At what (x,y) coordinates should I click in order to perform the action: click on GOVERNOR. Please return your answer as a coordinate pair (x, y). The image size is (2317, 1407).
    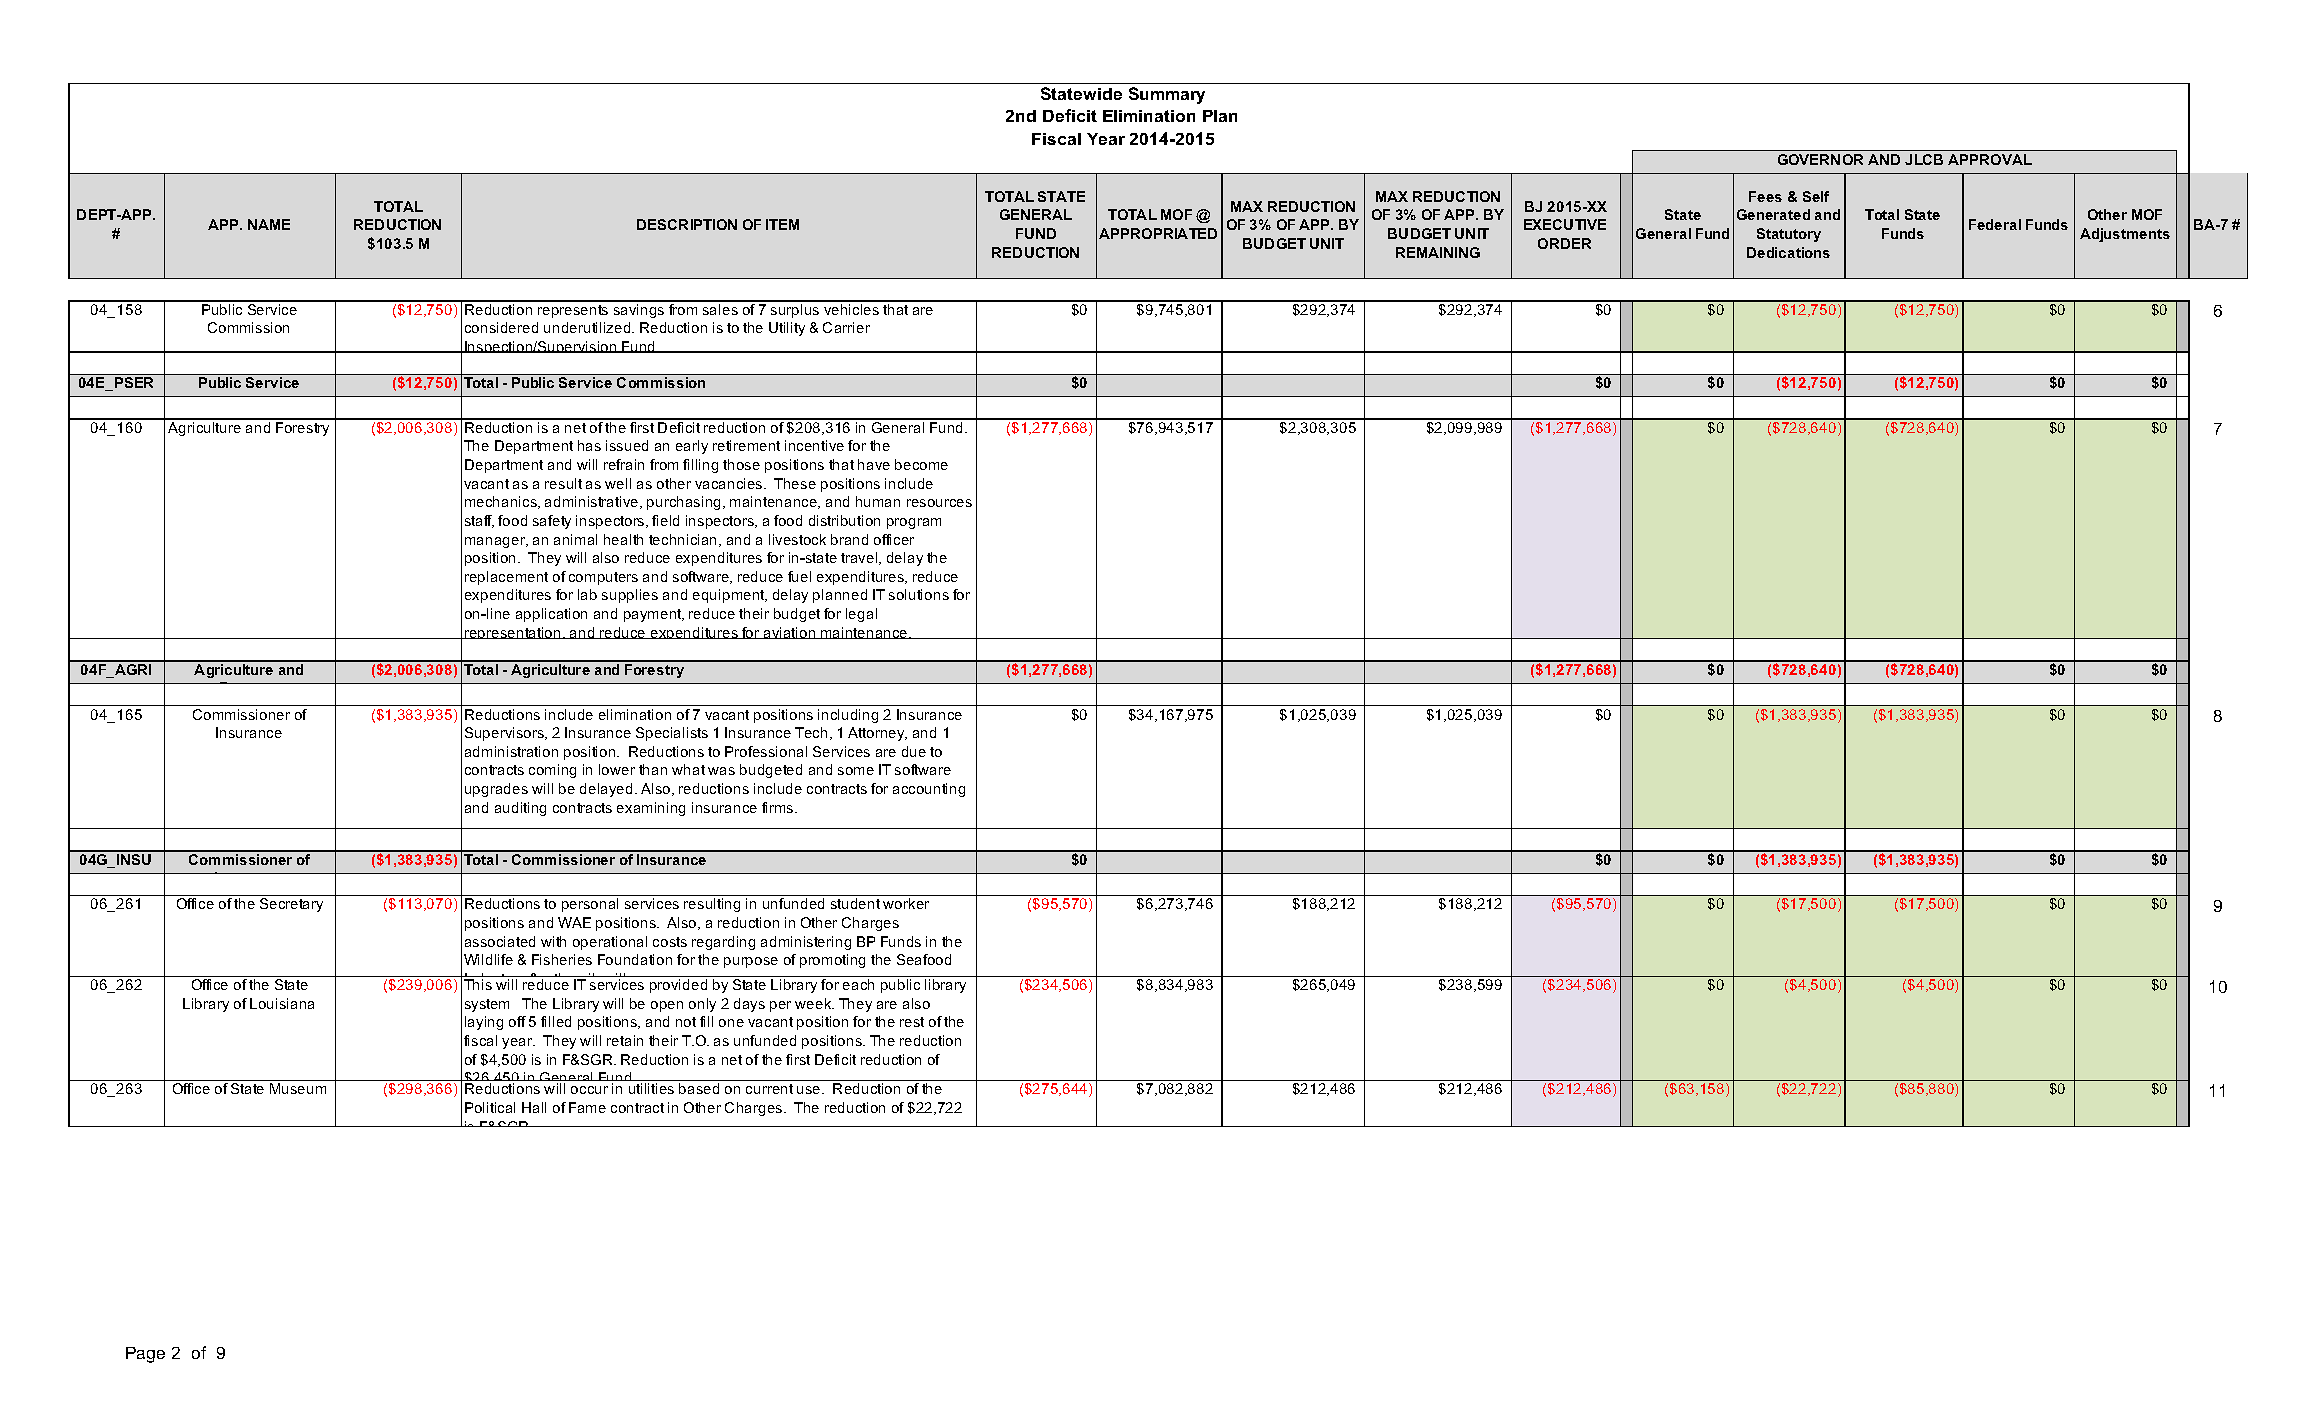
    Looking at the image, I should click on (1820, 159).
